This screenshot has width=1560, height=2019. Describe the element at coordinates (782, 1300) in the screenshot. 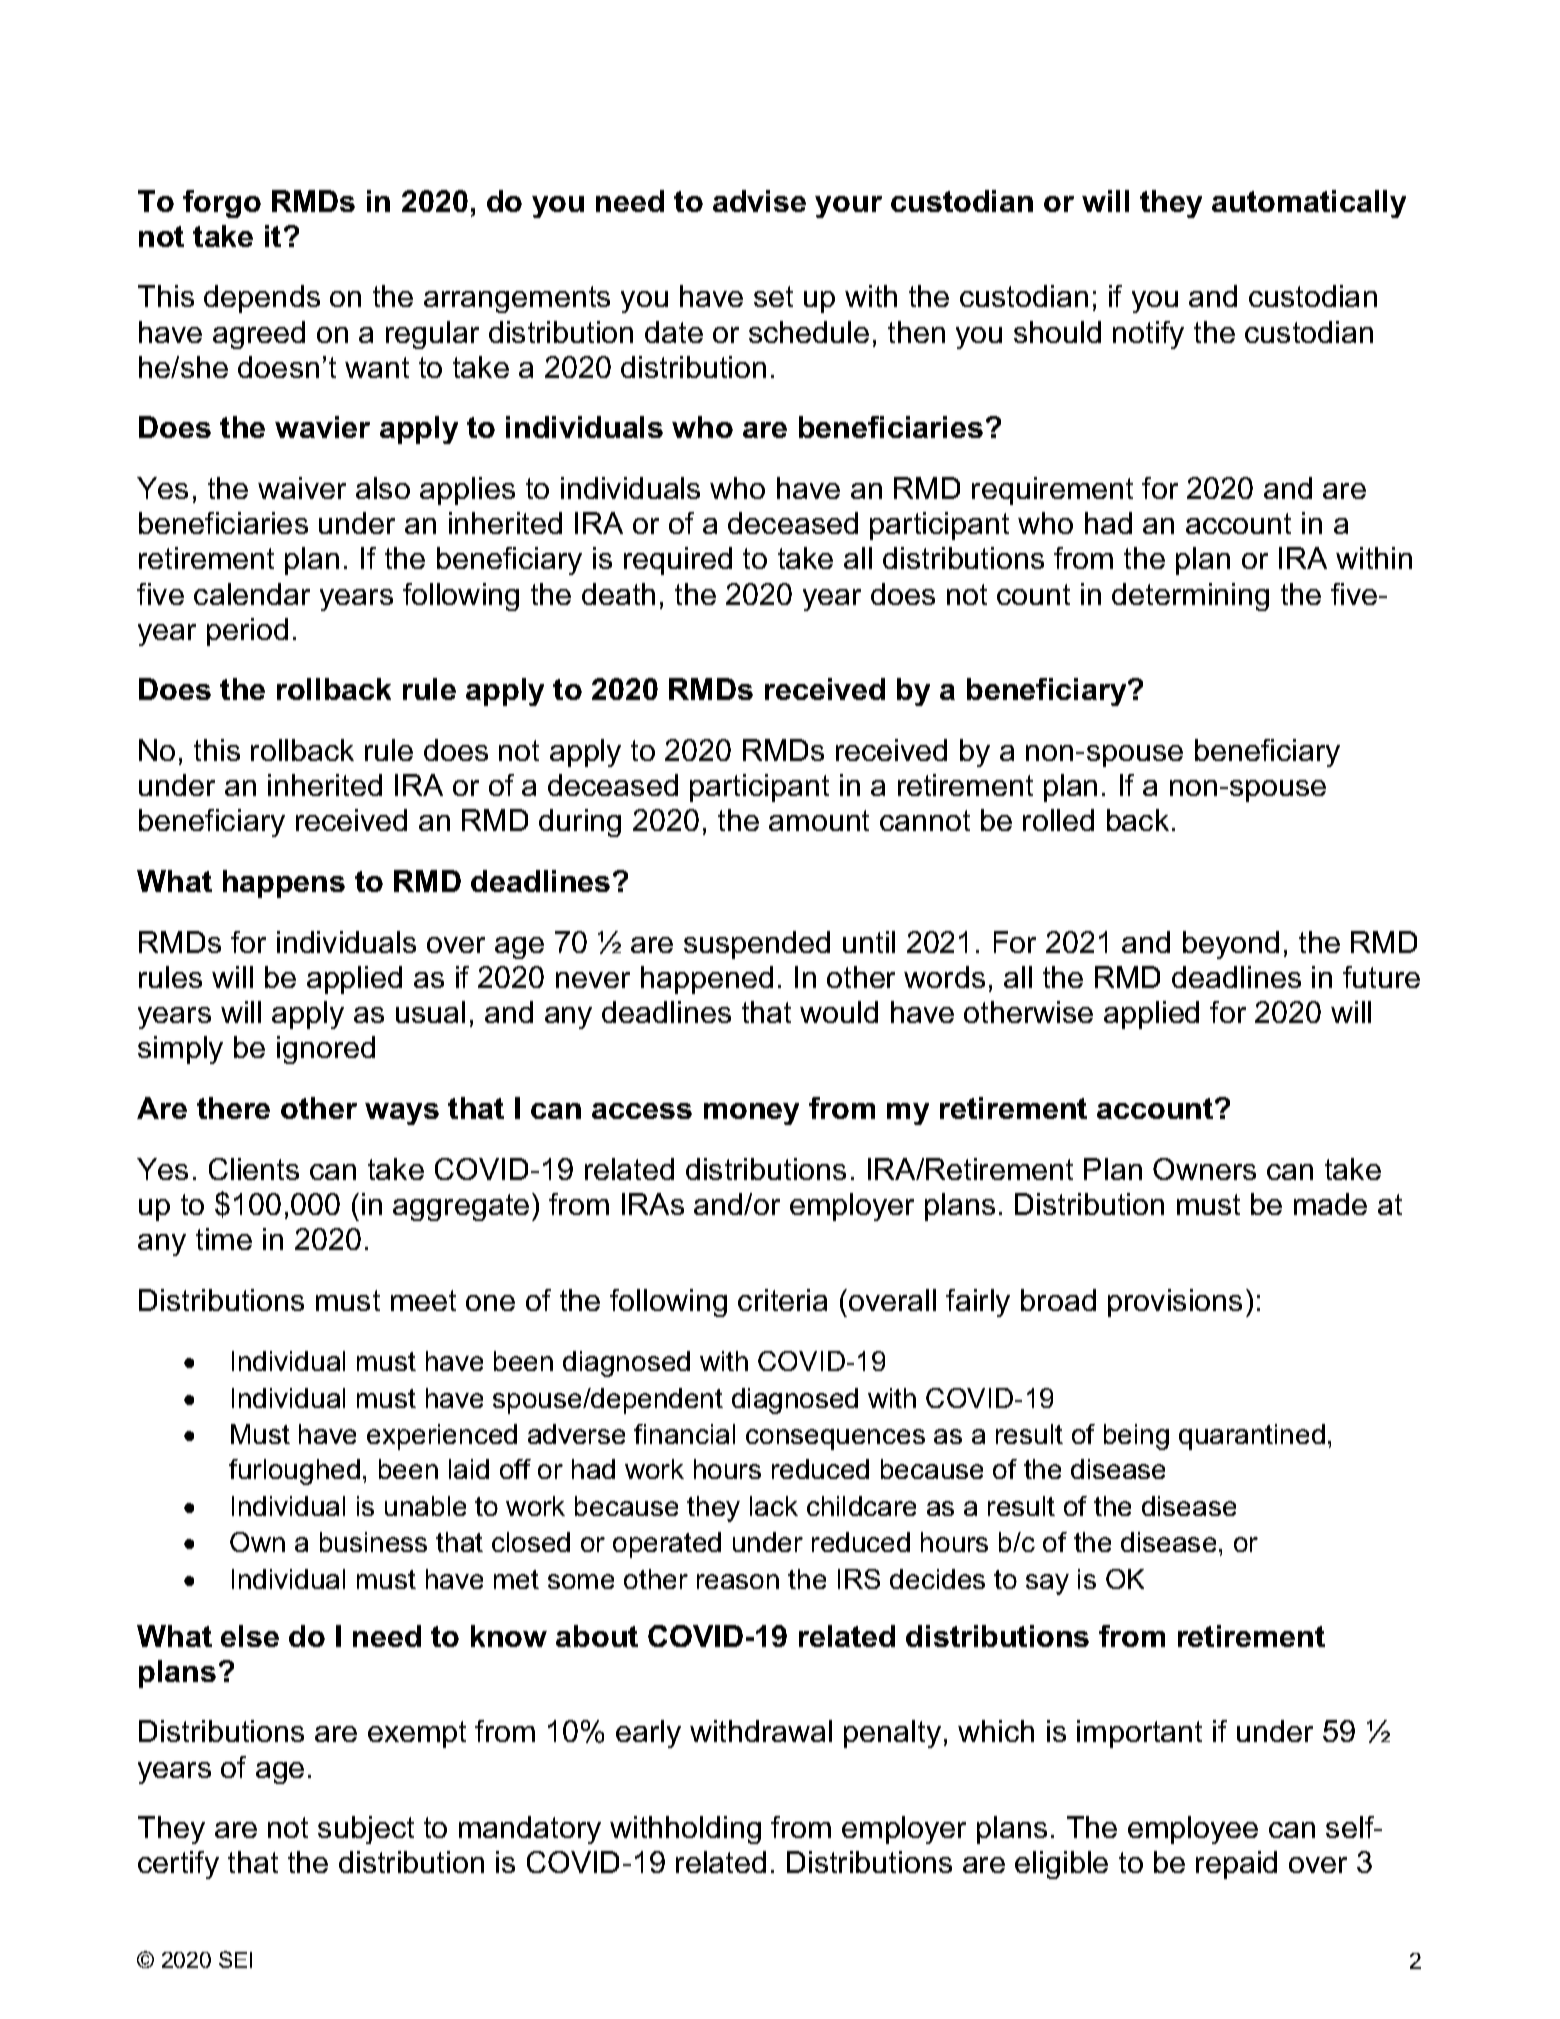

I see `criteria` at that location.
